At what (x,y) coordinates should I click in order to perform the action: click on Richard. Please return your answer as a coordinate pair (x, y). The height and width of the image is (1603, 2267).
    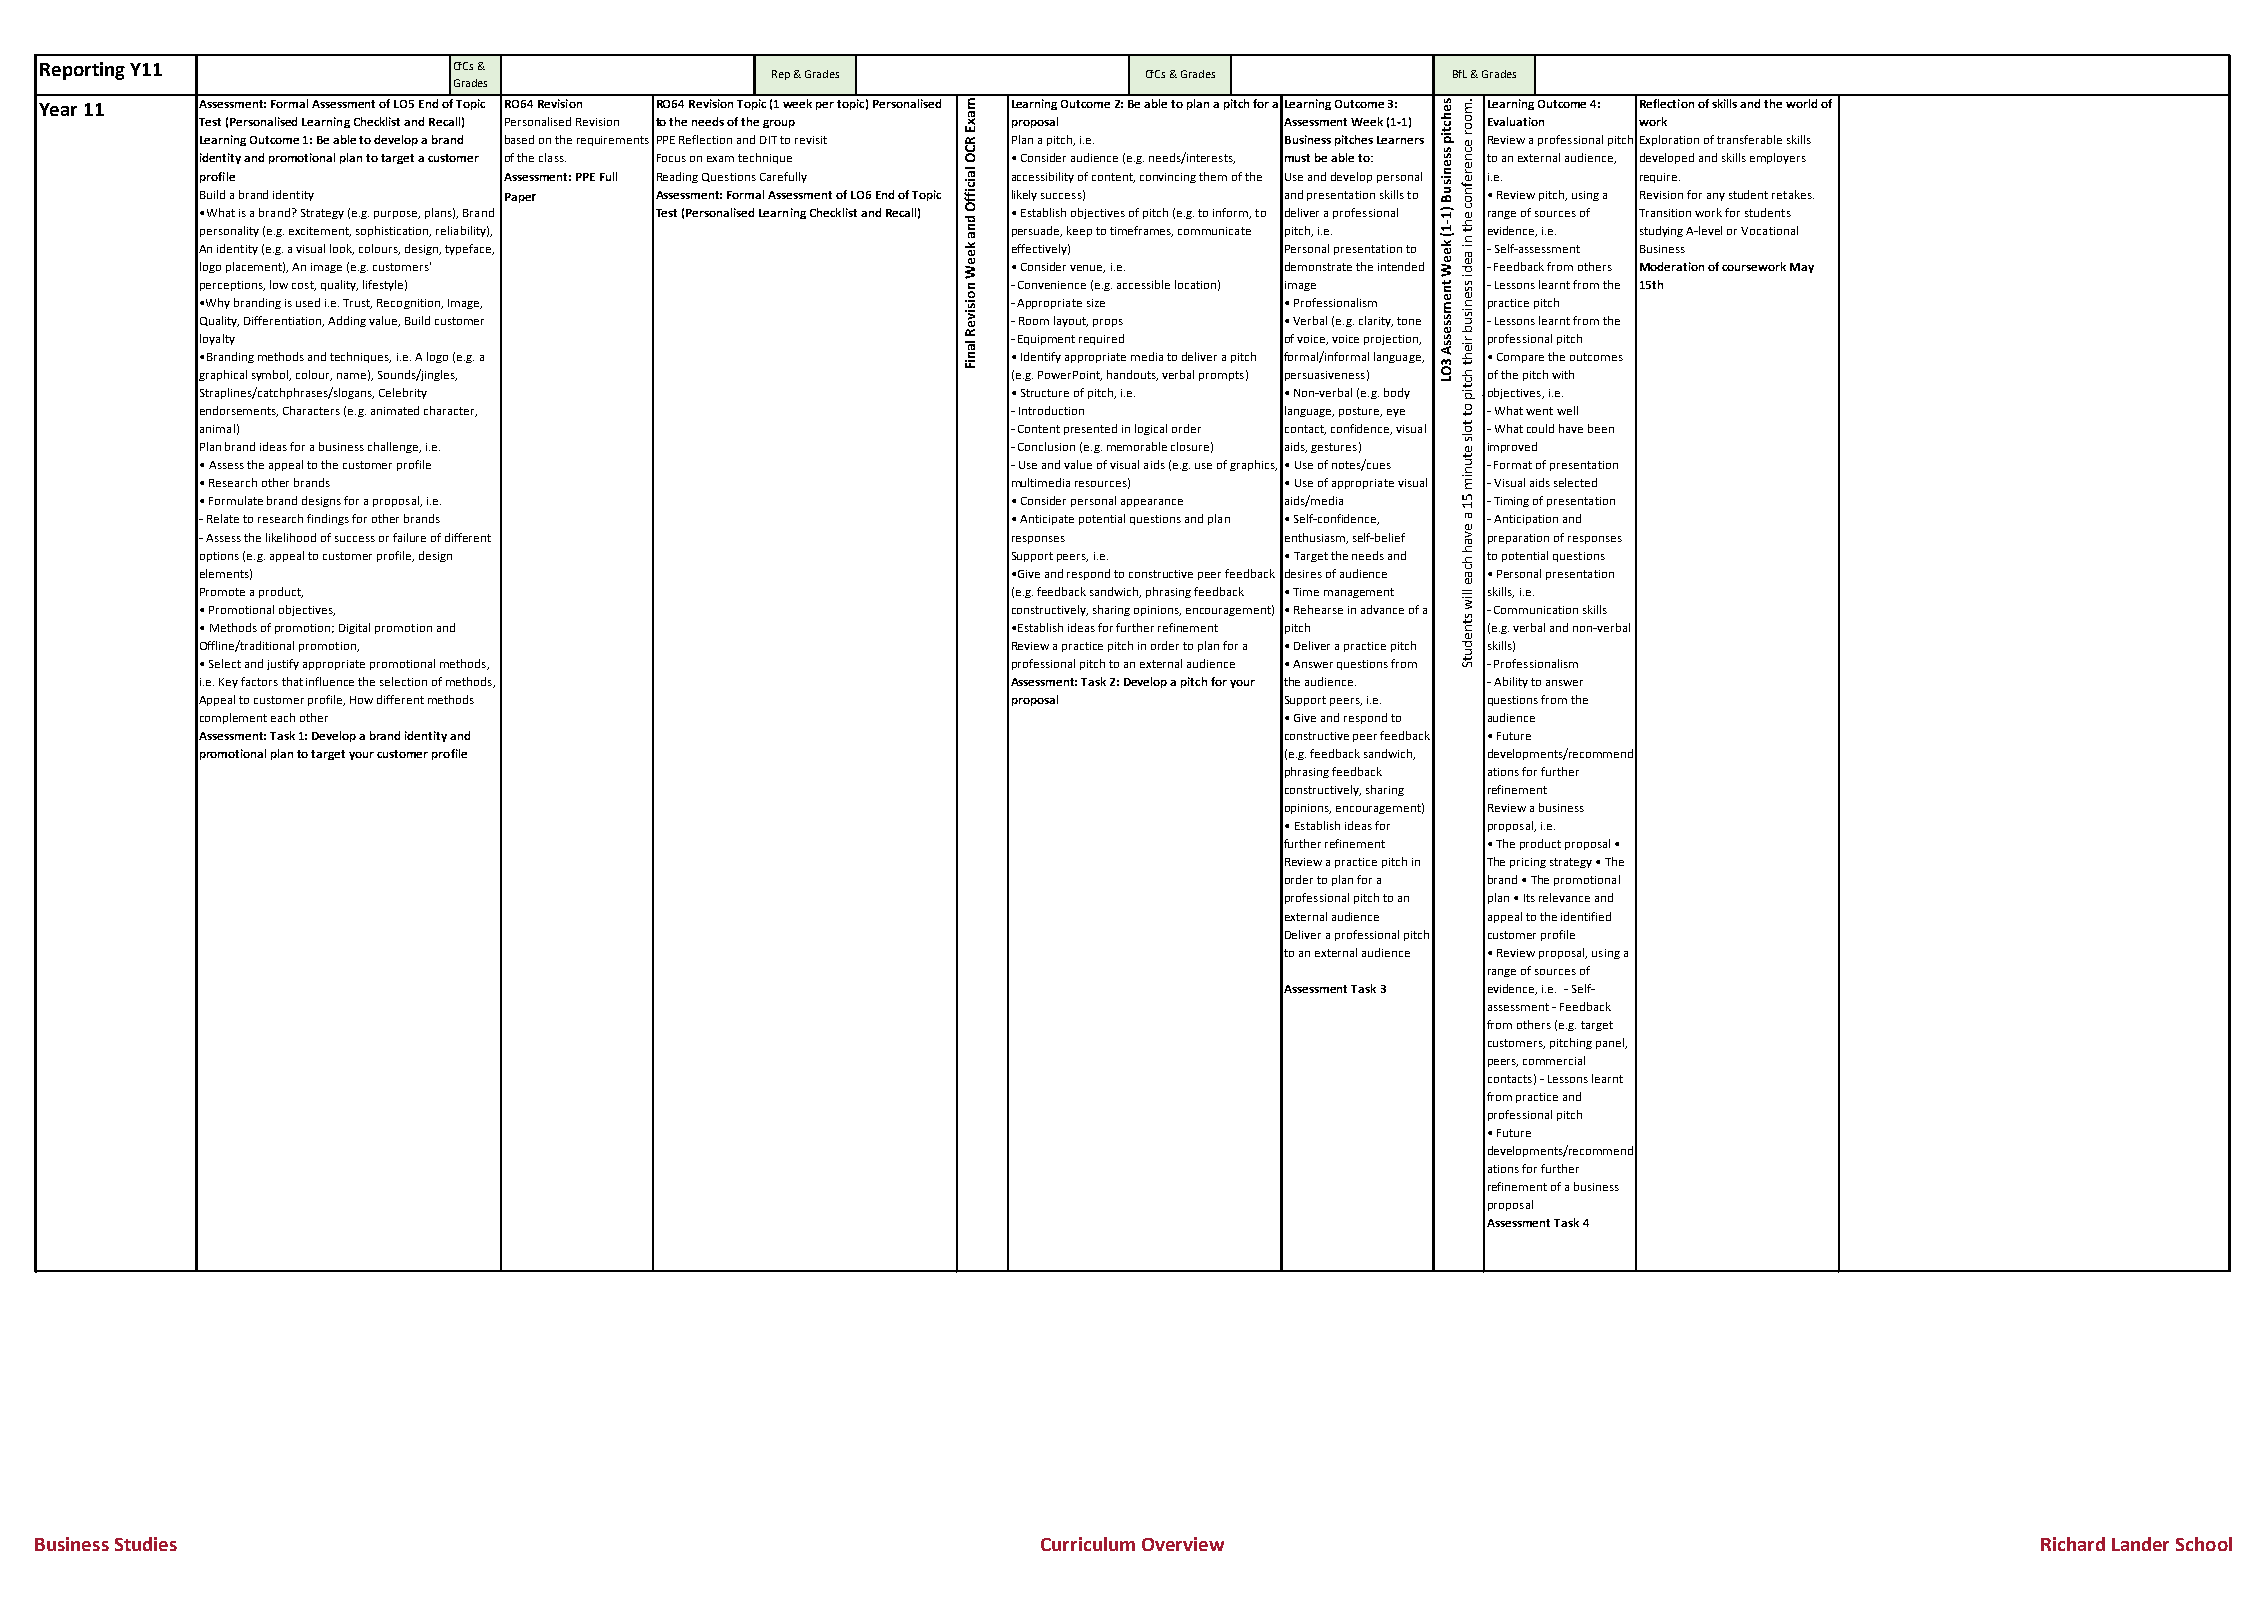
    Looking at the image, I should click on (2073, 1544).
